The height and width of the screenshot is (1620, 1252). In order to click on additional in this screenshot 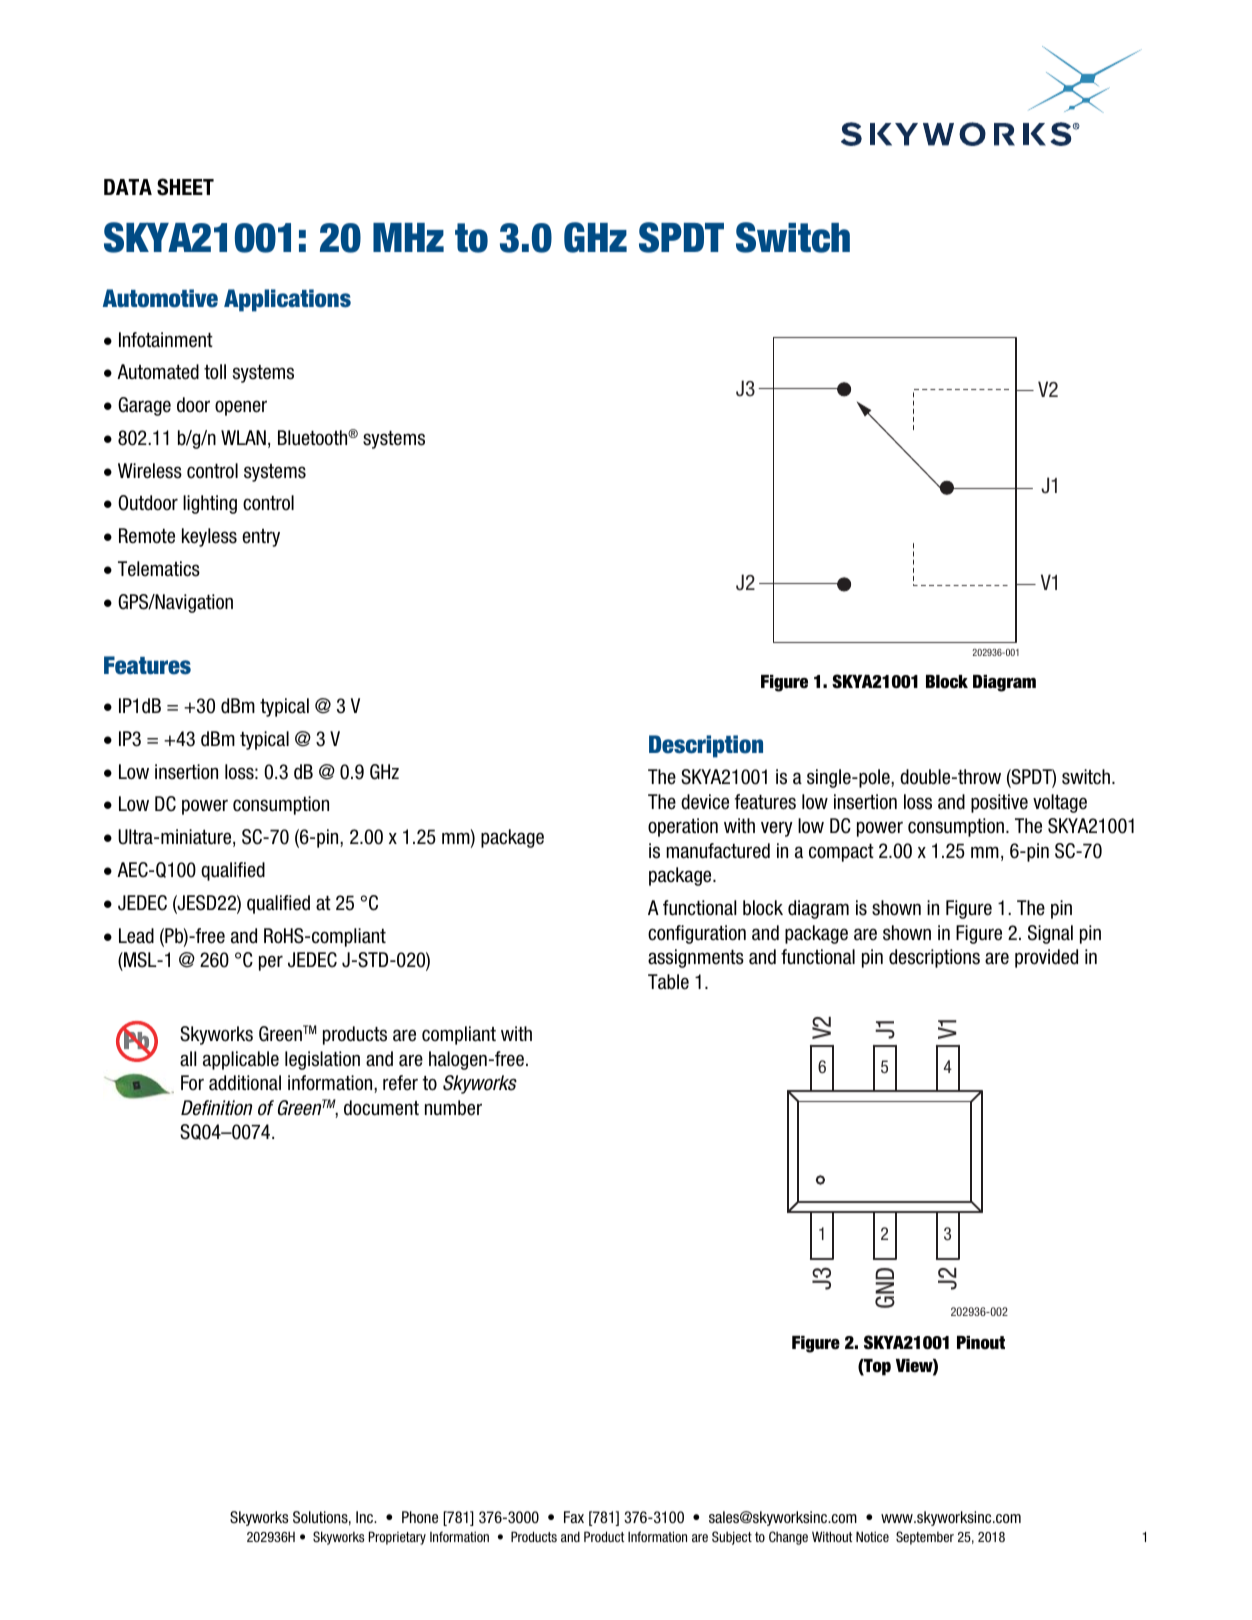, I will do `click(245, 1083)`.
